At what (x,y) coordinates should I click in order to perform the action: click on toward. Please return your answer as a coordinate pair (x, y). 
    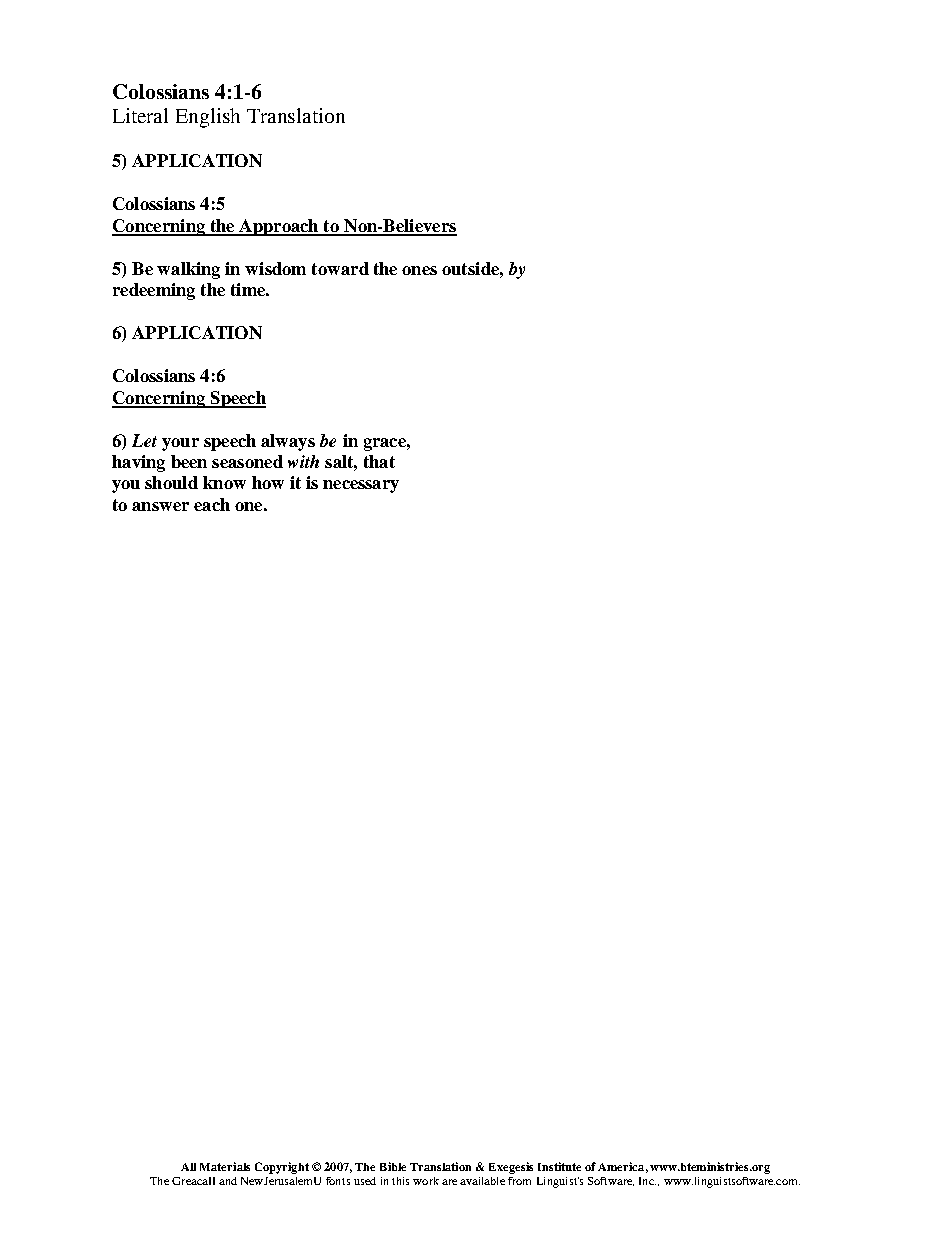
    Looking at the image, I should click on (340, 268).
